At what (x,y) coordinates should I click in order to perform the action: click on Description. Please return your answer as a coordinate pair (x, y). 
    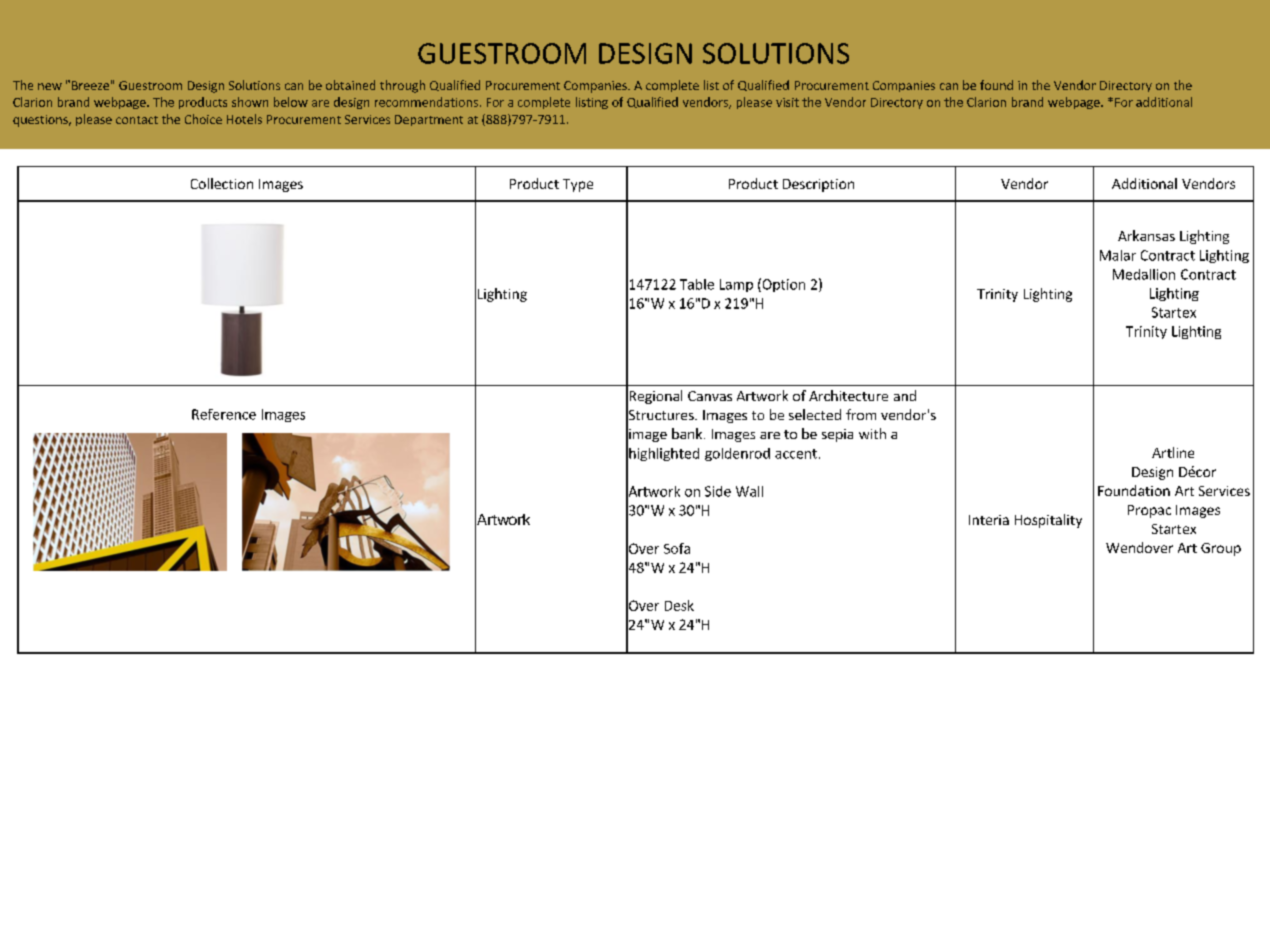
    Looking at the image, I should click on (818, 185).
